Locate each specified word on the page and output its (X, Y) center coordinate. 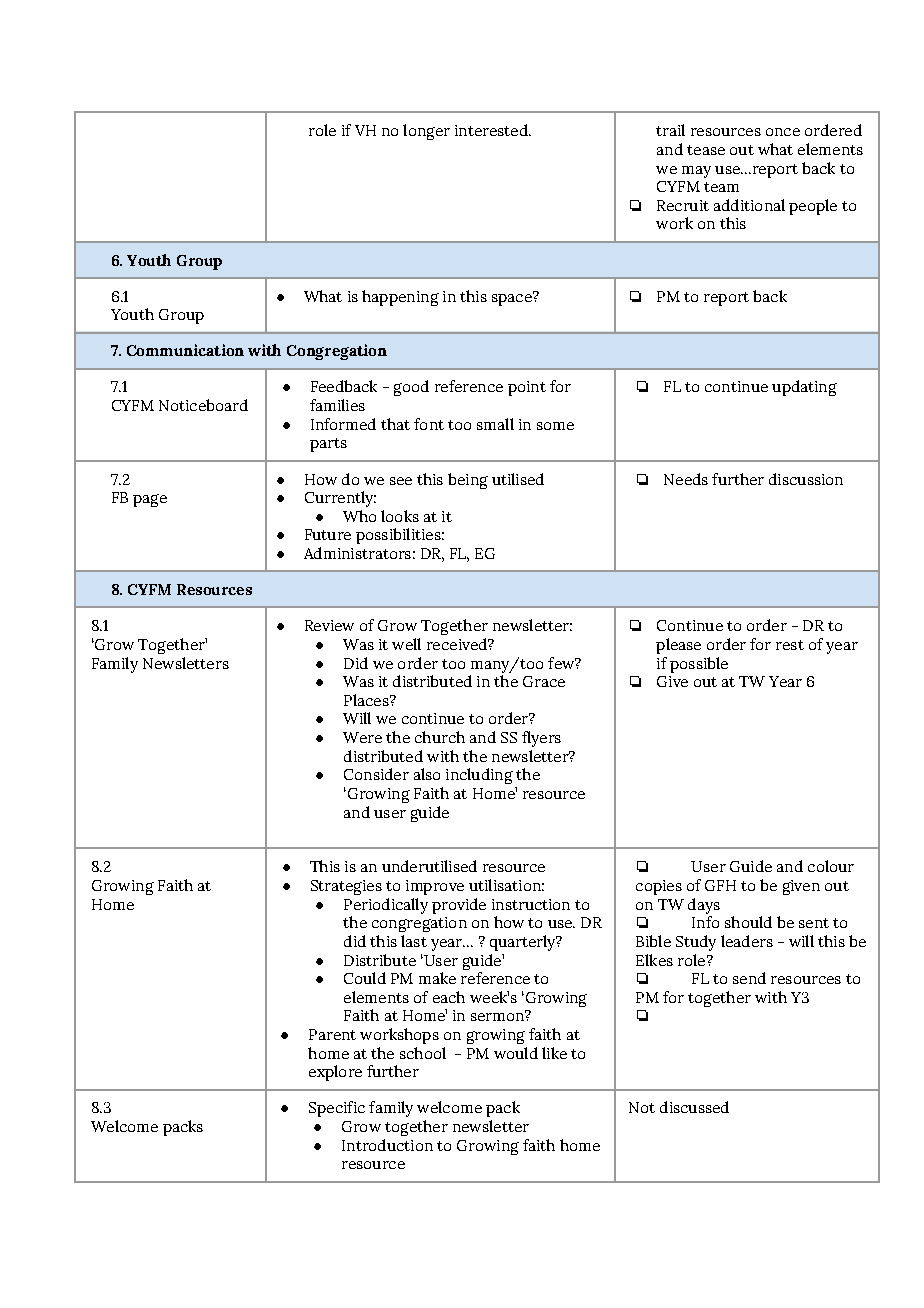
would (516, 1053)
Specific (337, 1109)
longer (426, 132)
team (721, 187)
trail (670, 130)
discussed (694, 1107)
